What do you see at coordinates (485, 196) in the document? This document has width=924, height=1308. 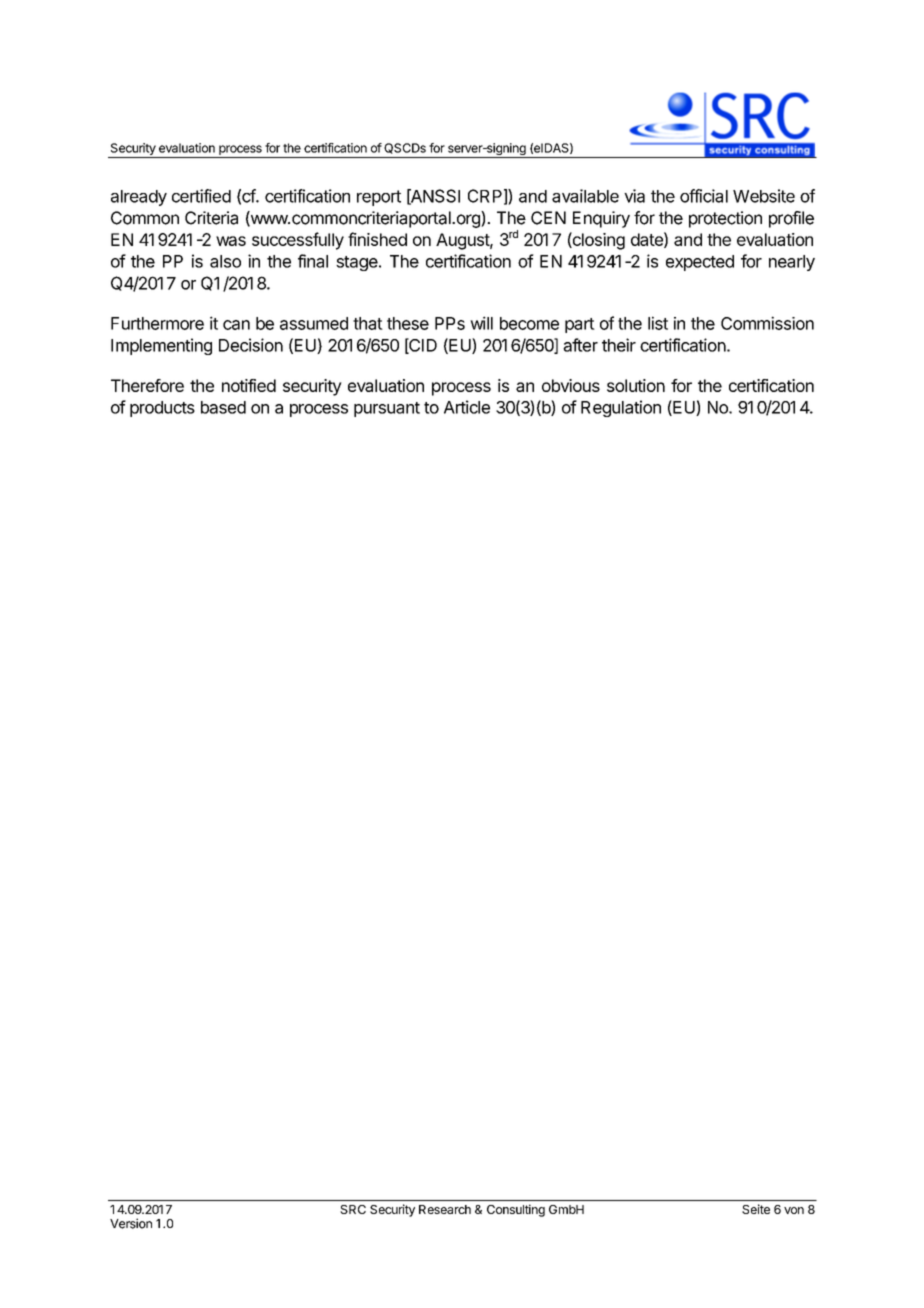 I see `CRP` at bounding box center [485, 196].
